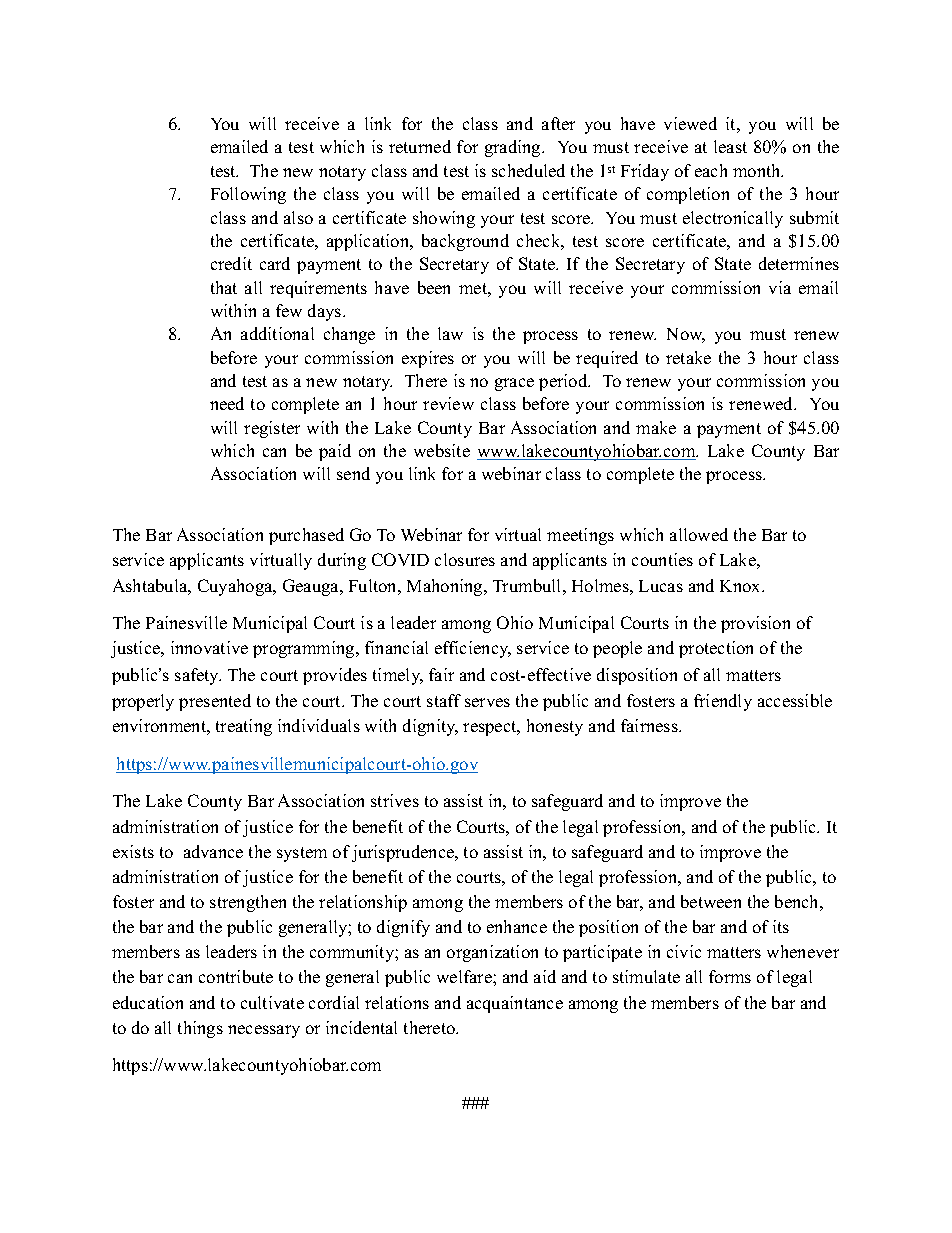 The image size is (952, 1233). Describe the element at coordinates (730, 976) in the document. I see `forms` at that location.
